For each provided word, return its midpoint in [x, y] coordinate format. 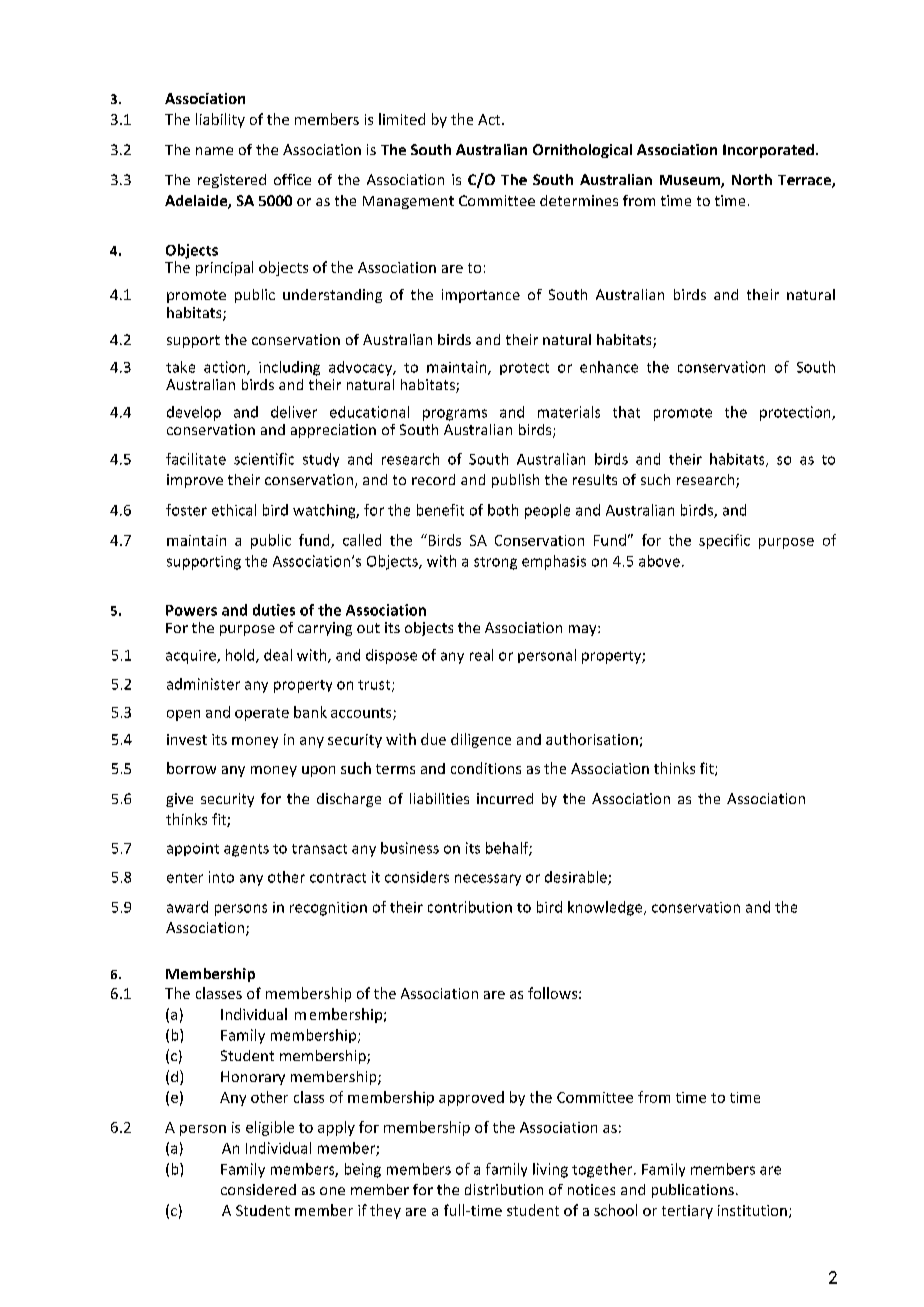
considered [258, 1189]
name [214, 151]
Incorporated [768, 151]
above [659, 561]
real [481, 655]
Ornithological [582, 151]
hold [241, 656]
